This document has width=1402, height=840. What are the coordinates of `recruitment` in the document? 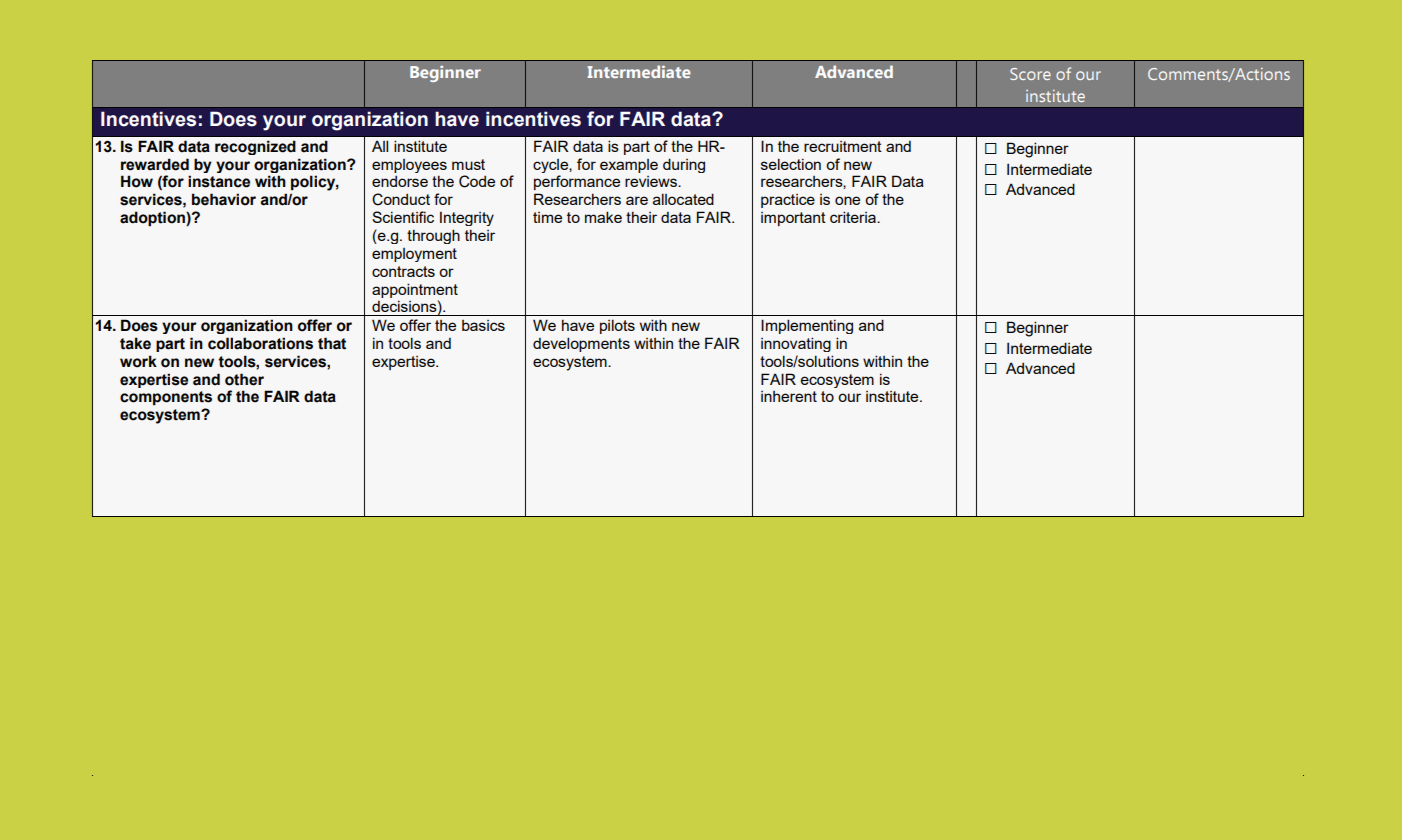 It's located at (843, 146).
